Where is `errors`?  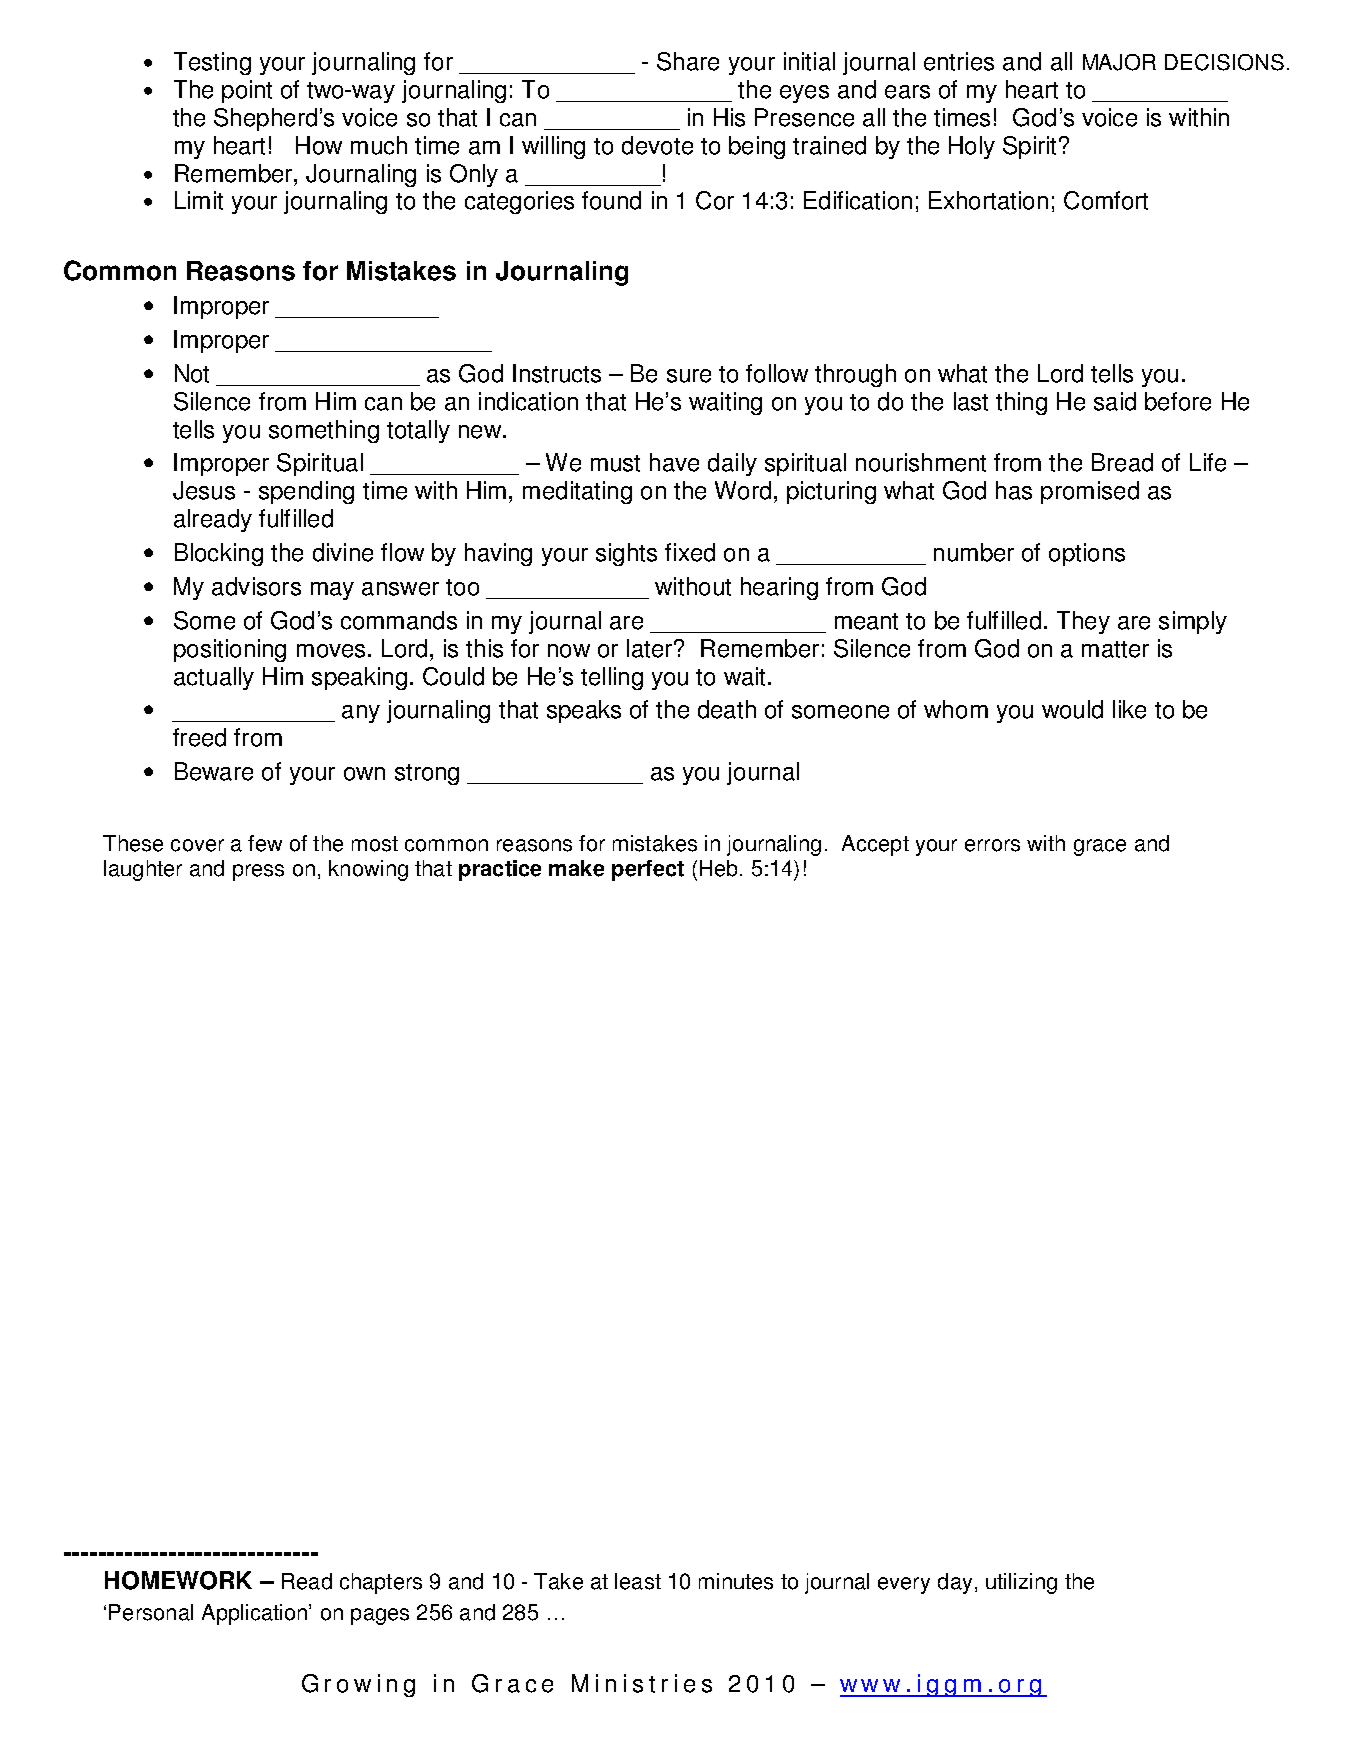 errors is located at coordinates (992, 845).
